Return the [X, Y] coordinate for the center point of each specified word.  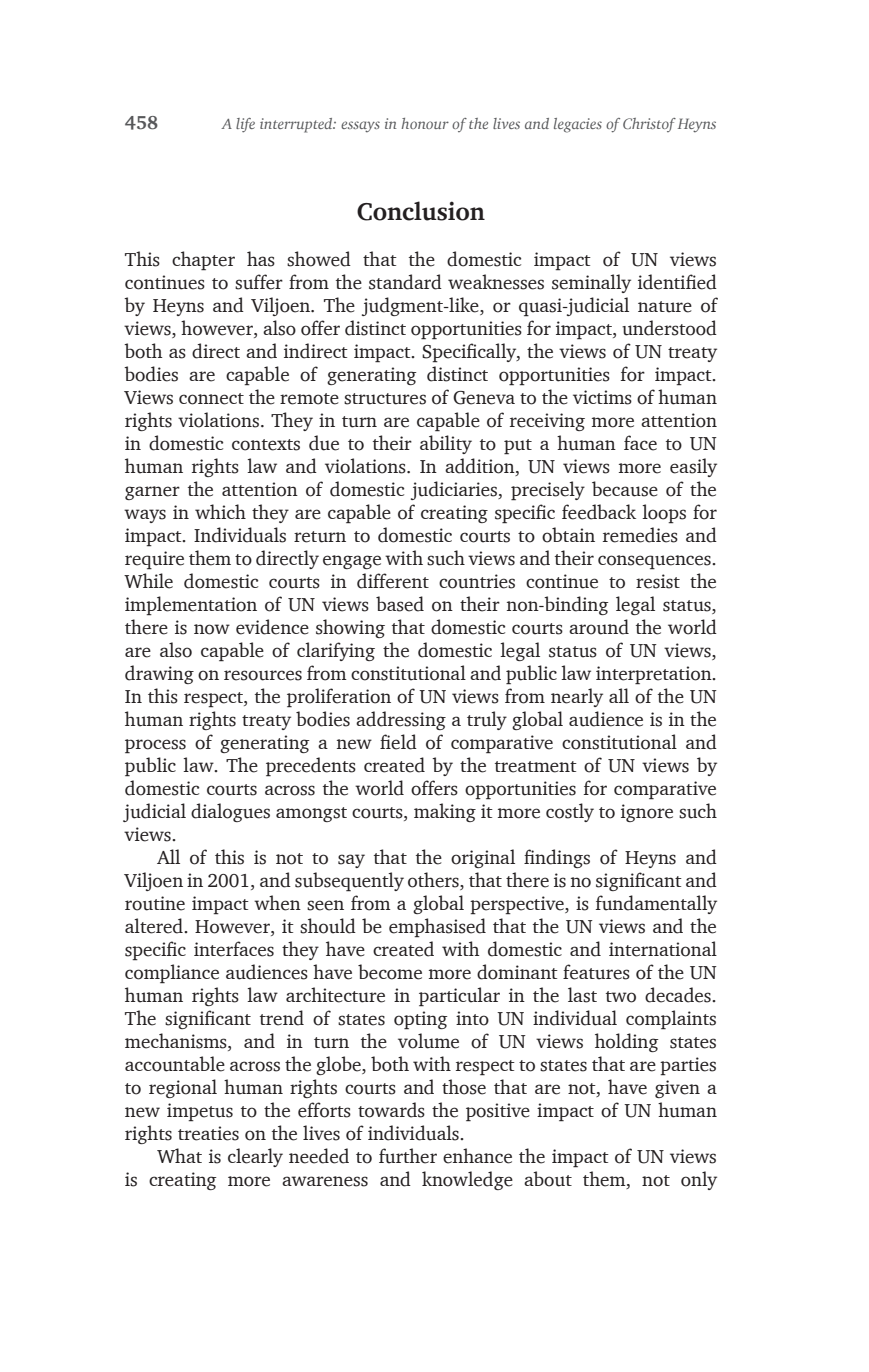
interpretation [655, 675]
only [699, 1180]
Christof [649, 125]
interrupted [297, 125]
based [400, 604]
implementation [191, 606]
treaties [208, 1133]
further [408, 1156]
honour [425, 123]
